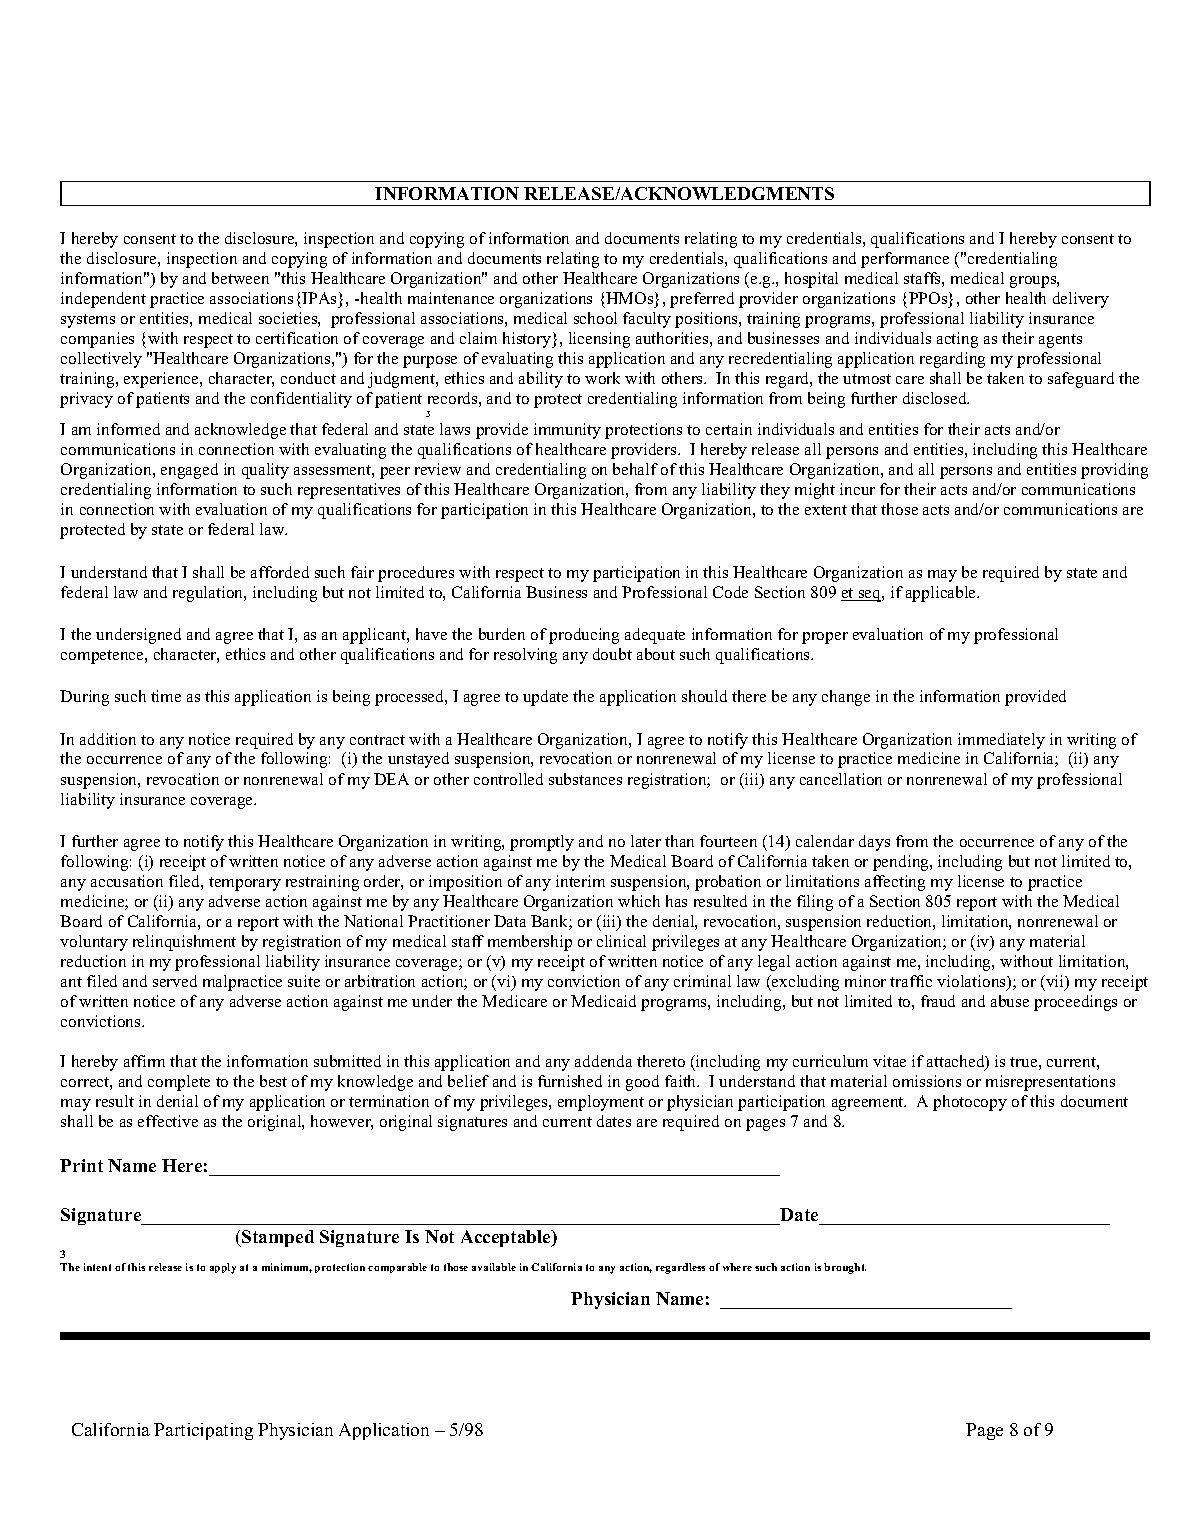 Image resolution: width=1185 pixels, height=1533 pixels. What do you see at coordinates (595, 318) in the document?
I see `school` at bounding box center [595, 318].
